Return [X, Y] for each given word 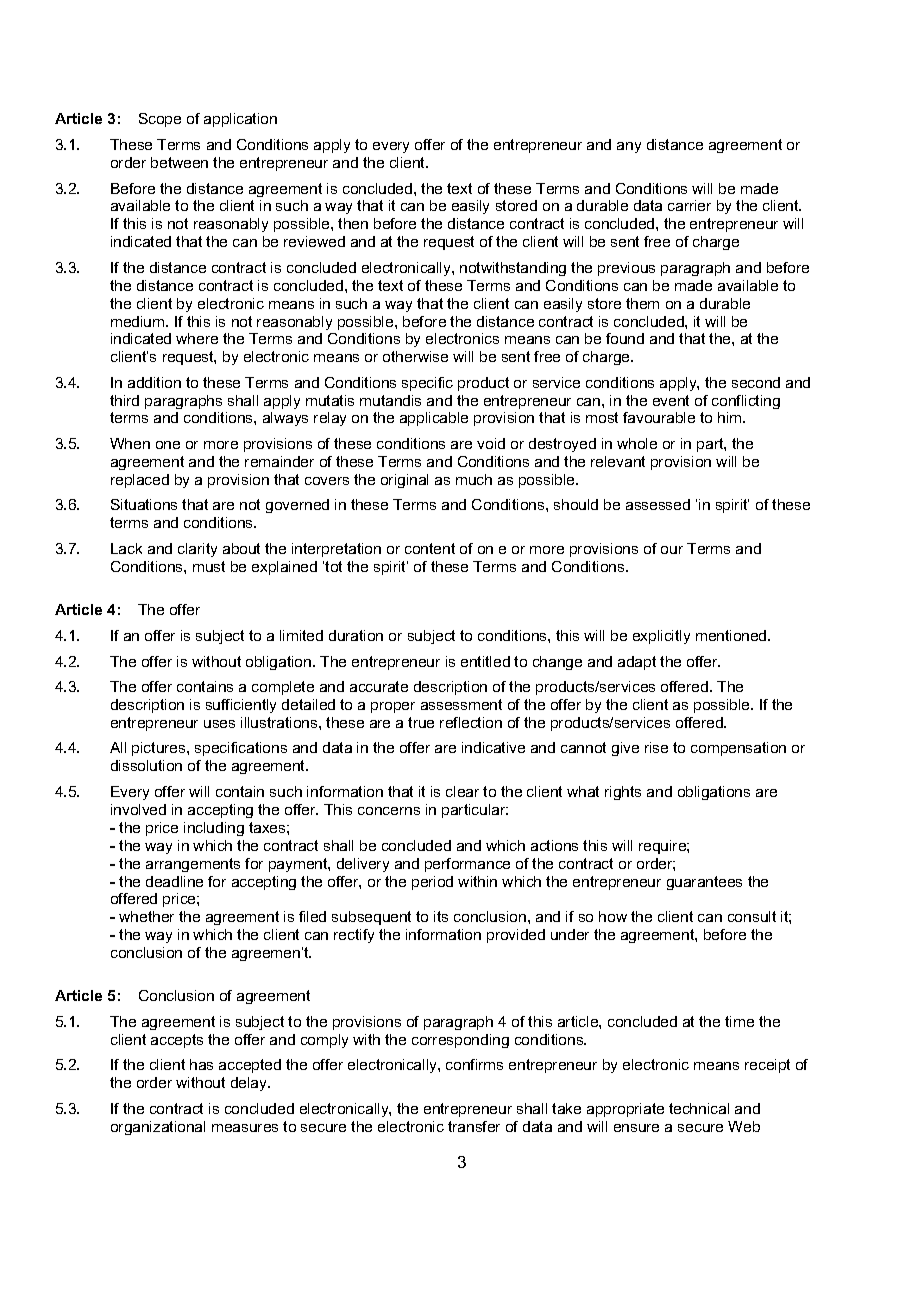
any [629, 147]
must [209, 566]
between [179, 162]
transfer [474, 1126]
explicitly [661, 637]
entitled [485, 661]
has [201, 1064]
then [353, 223]
